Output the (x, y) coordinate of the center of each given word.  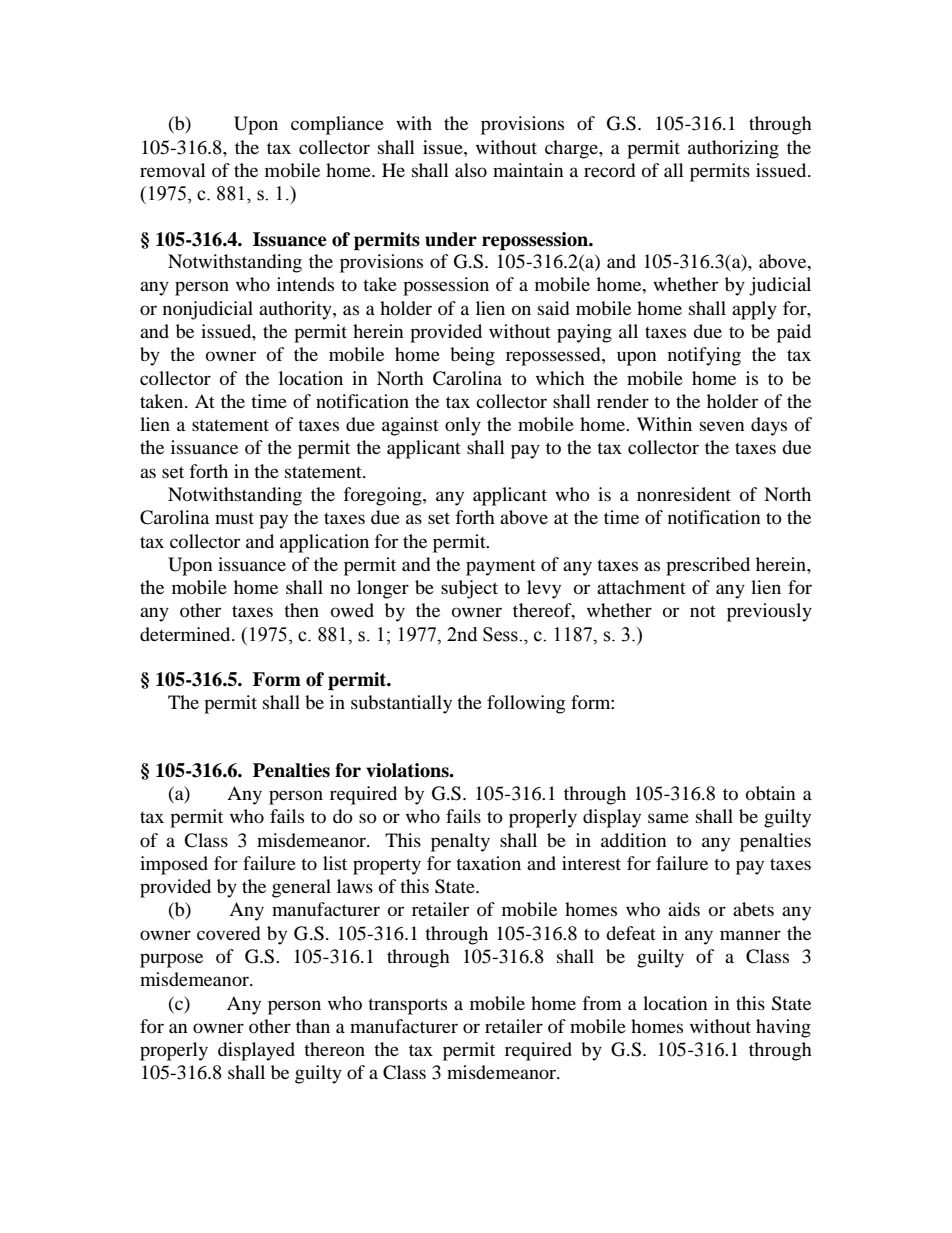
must (234, 518)
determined (186, 634)
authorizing (733, 149)
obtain (771, 793)
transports (407, 1006)
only (463, 426)
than (313, 1026)
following (526, 704)
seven (722, 426)
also (471, 170)
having (783, 1028)
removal (173, 170)
